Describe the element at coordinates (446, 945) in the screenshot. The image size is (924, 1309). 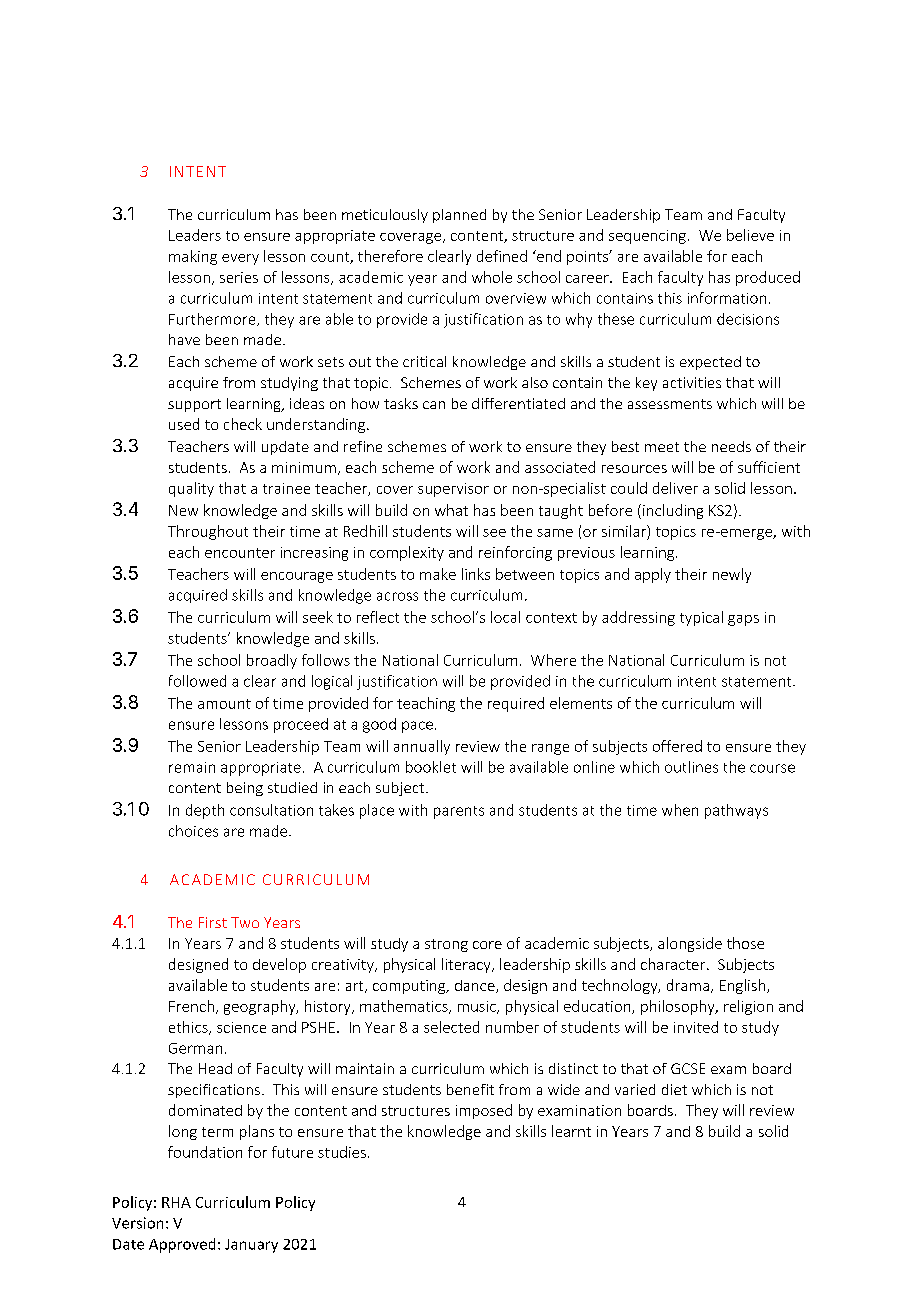
I see `strong` at that location.
